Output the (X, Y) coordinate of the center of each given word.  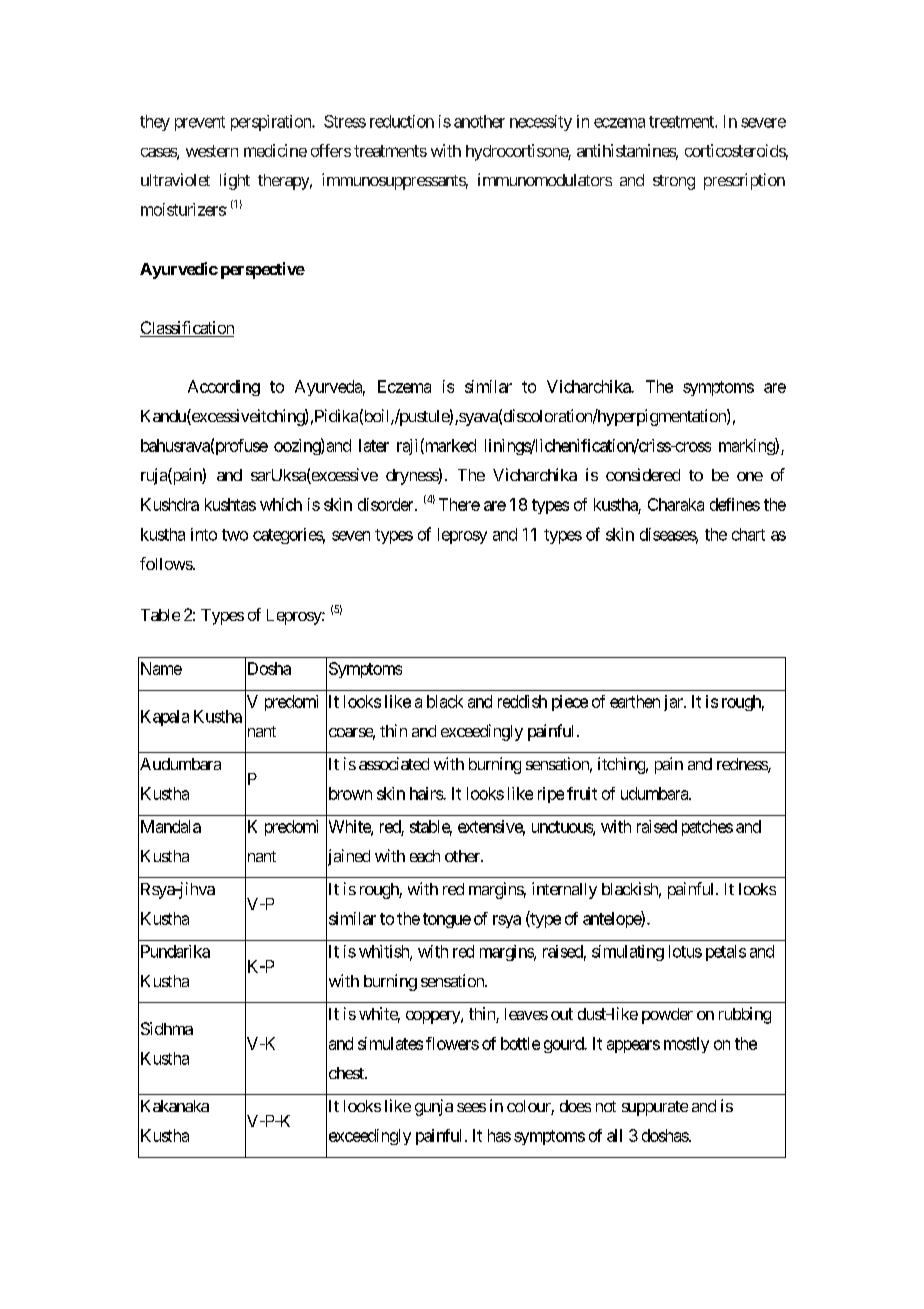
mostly (686, 1045)
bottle (520, 1043)
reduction (402, 121)
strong (674, 182)
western (212, 151)
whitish (385, 952)
